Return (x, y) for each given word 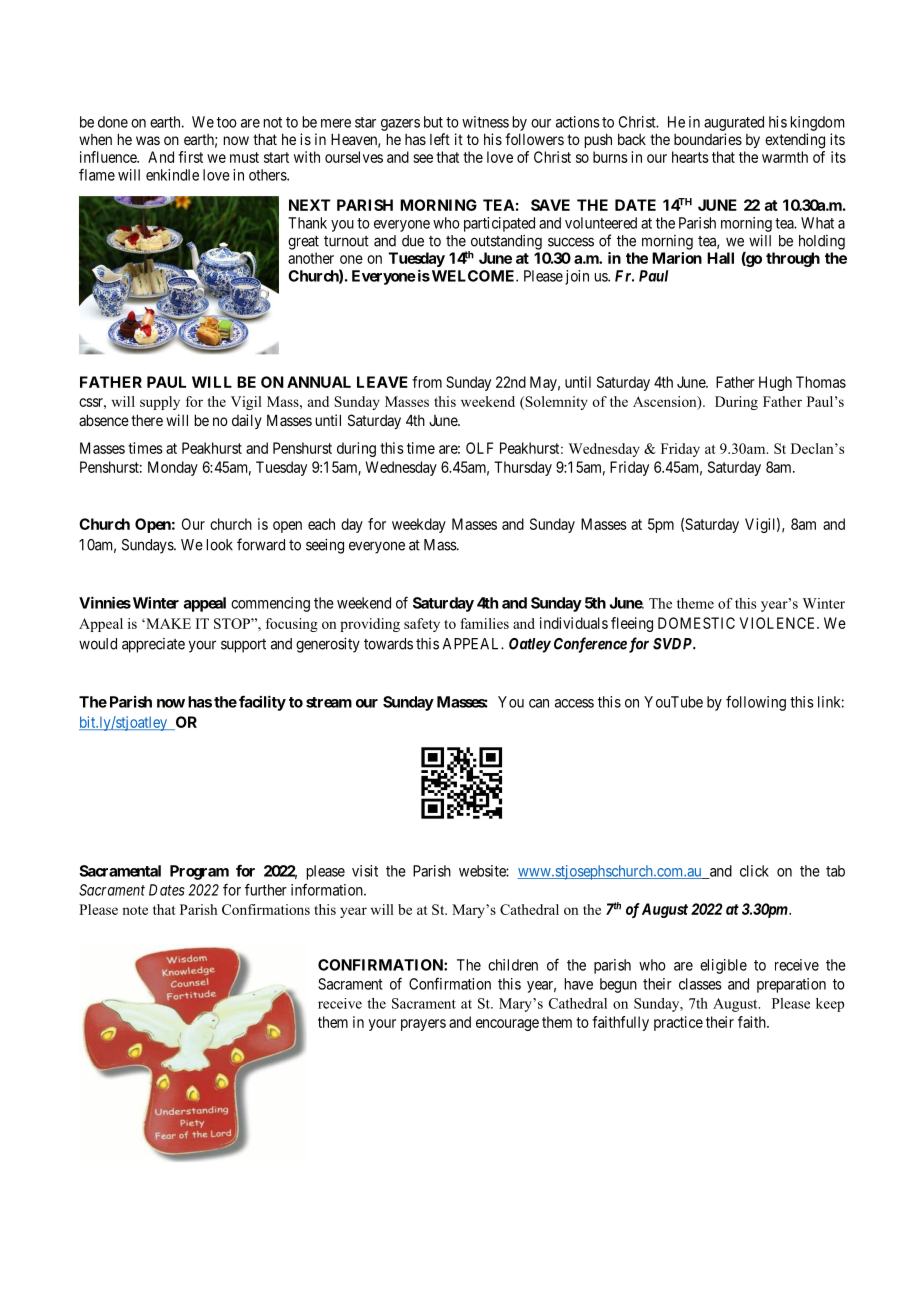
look (220, 545)
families (484, 623)
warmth (785, 157)
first (190, 157)
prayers (423, 1025)
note (135, 910)
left (440, 139)
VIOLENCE (779, 623)
